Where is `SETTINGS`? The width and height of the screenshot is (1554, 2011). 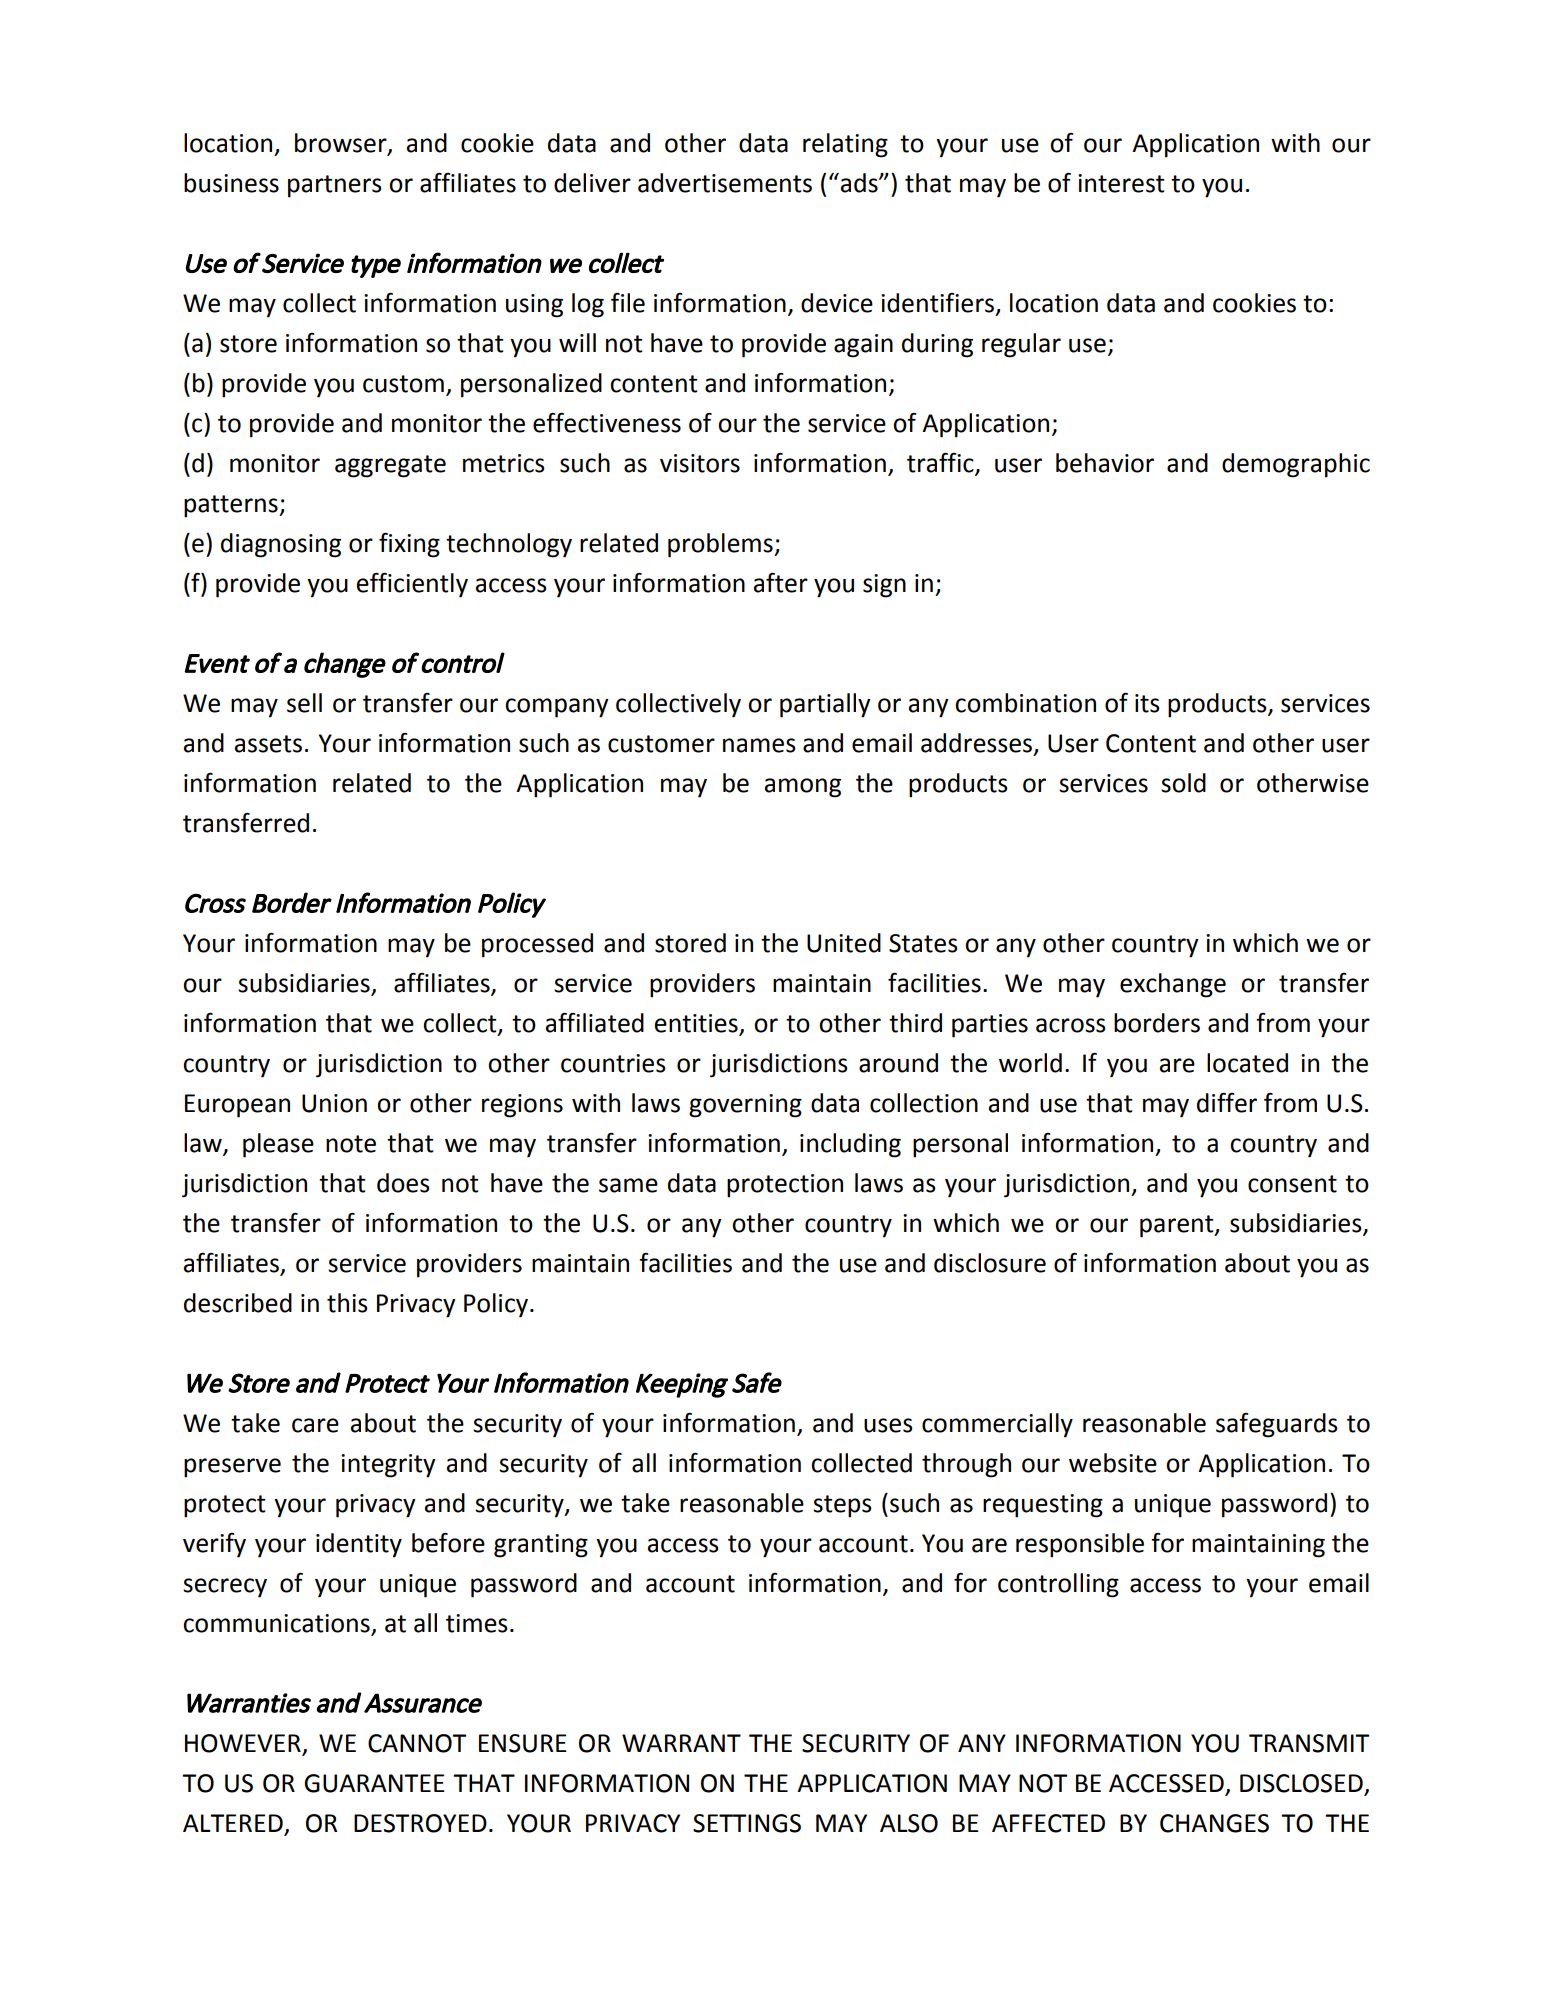 SETTINGS is located at coordinates (747, 1823).
